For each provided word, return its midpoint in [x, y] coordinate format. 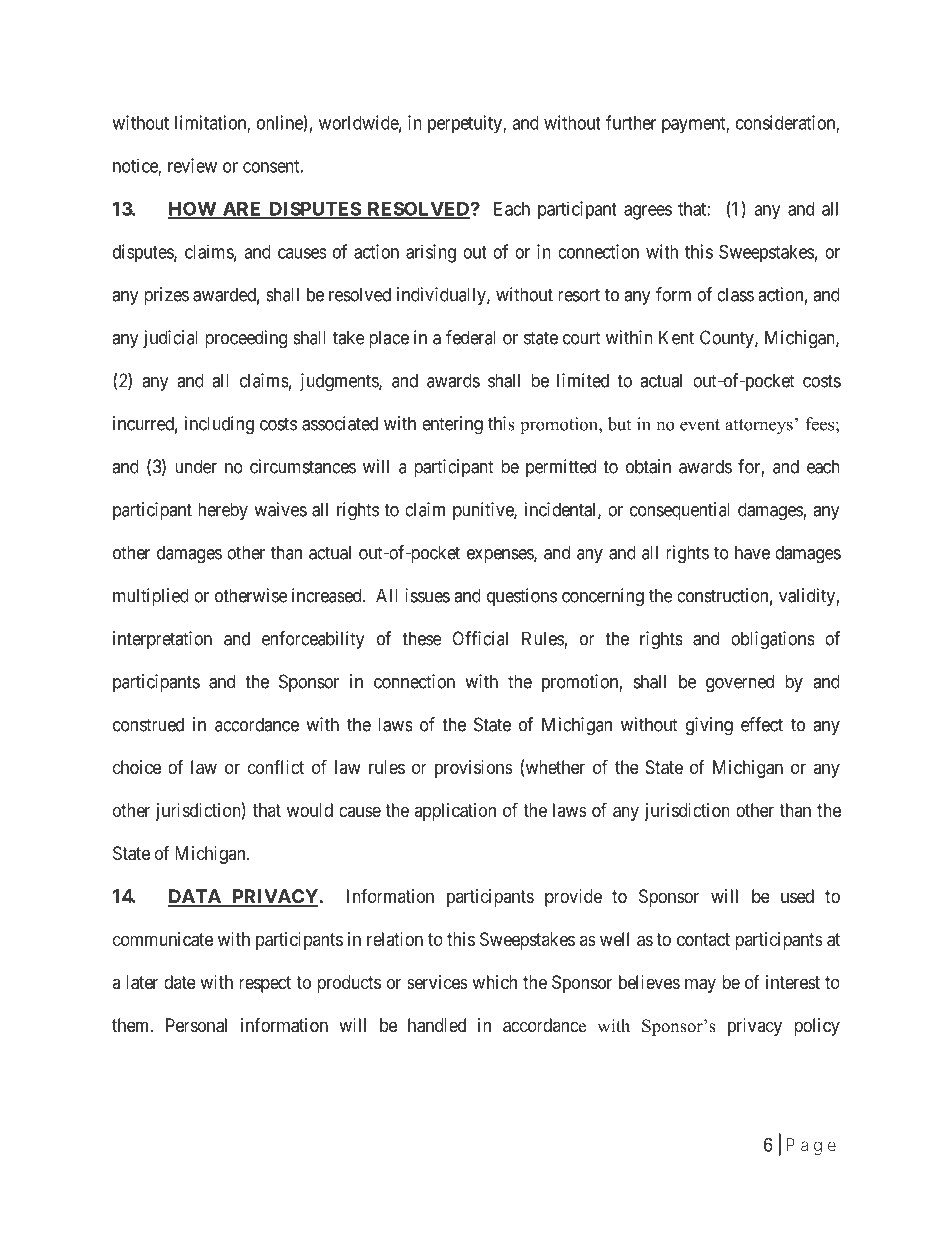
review [192, 165]
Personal [196, 1025]
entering [452, 425]
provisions [474, 769]
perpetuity [466, 124]
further [631, 122]
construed [148, 724]
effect [762, 724]
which [494, 982]
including [219, 425]
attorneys [759, 427]
